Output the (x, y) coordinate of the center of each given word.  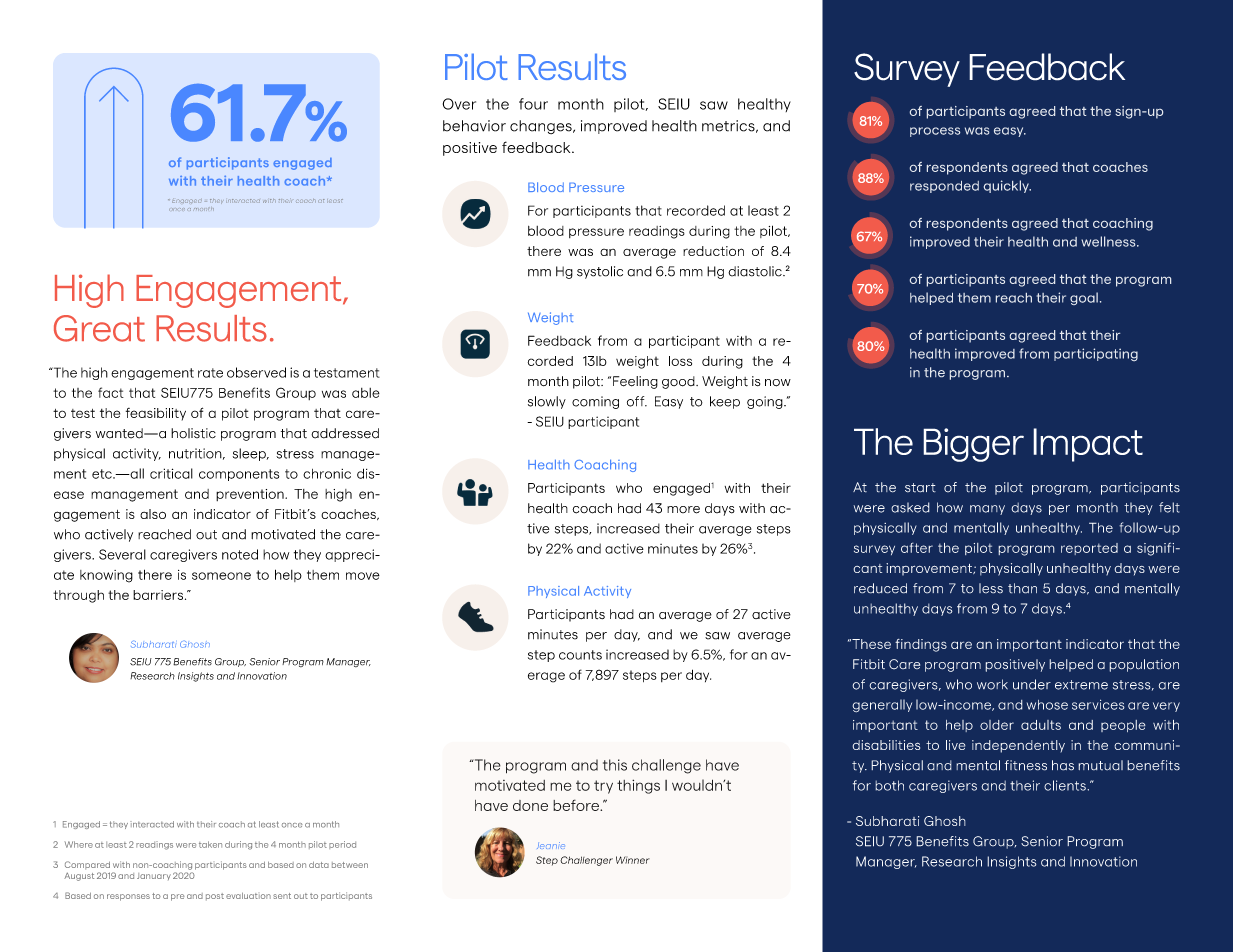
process (935, 132)
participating (1096, 354)
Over (459, 104)
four (533, 104)
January (154, 876)
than (1022, 588)
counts (580, 655)
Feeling (635, 382)
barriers (159, 595)
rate (210, 373)
